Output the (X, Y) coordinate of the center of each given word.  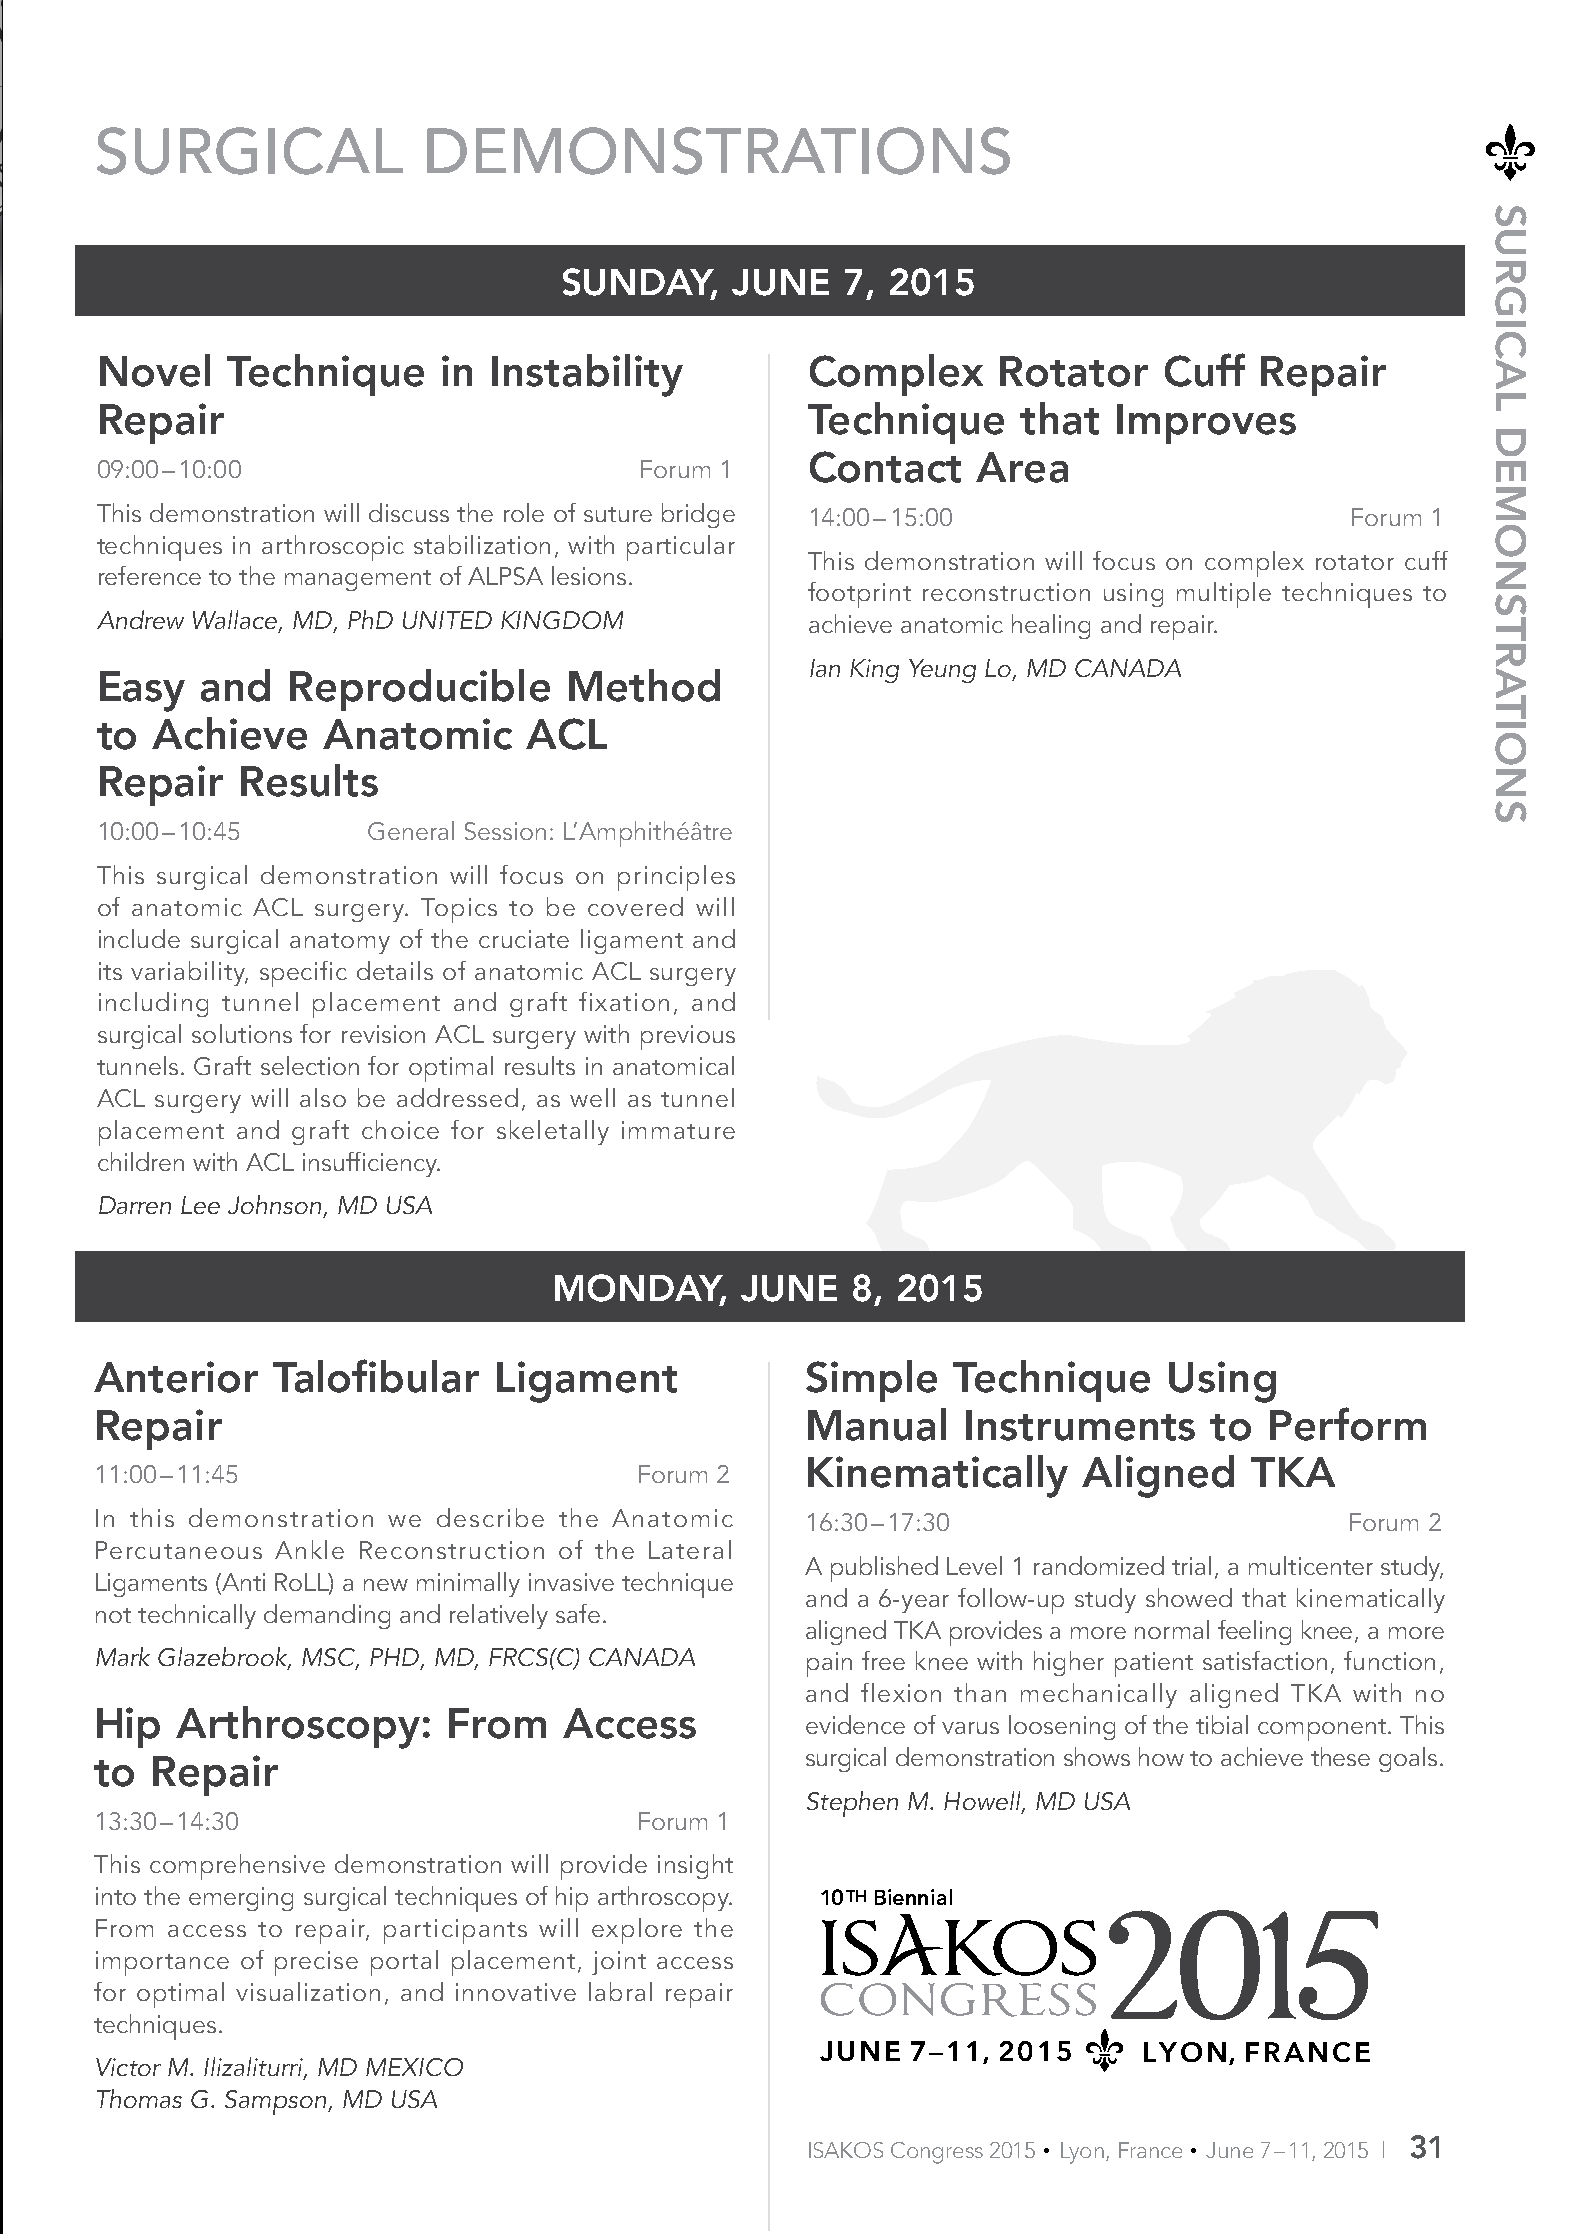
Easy (142, 691)
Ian (825, 668)
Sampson (277, 2102)
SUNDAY (640, 283)
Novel (155, 370)
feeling (1254, 1632)
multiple (1224, 595)
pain (829, 1664)
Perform (1348, 1424)
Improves (1206, 424)
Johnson (274, 1204)
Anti (242, 1583)
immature (678, 1130)
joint (619, 1963)
